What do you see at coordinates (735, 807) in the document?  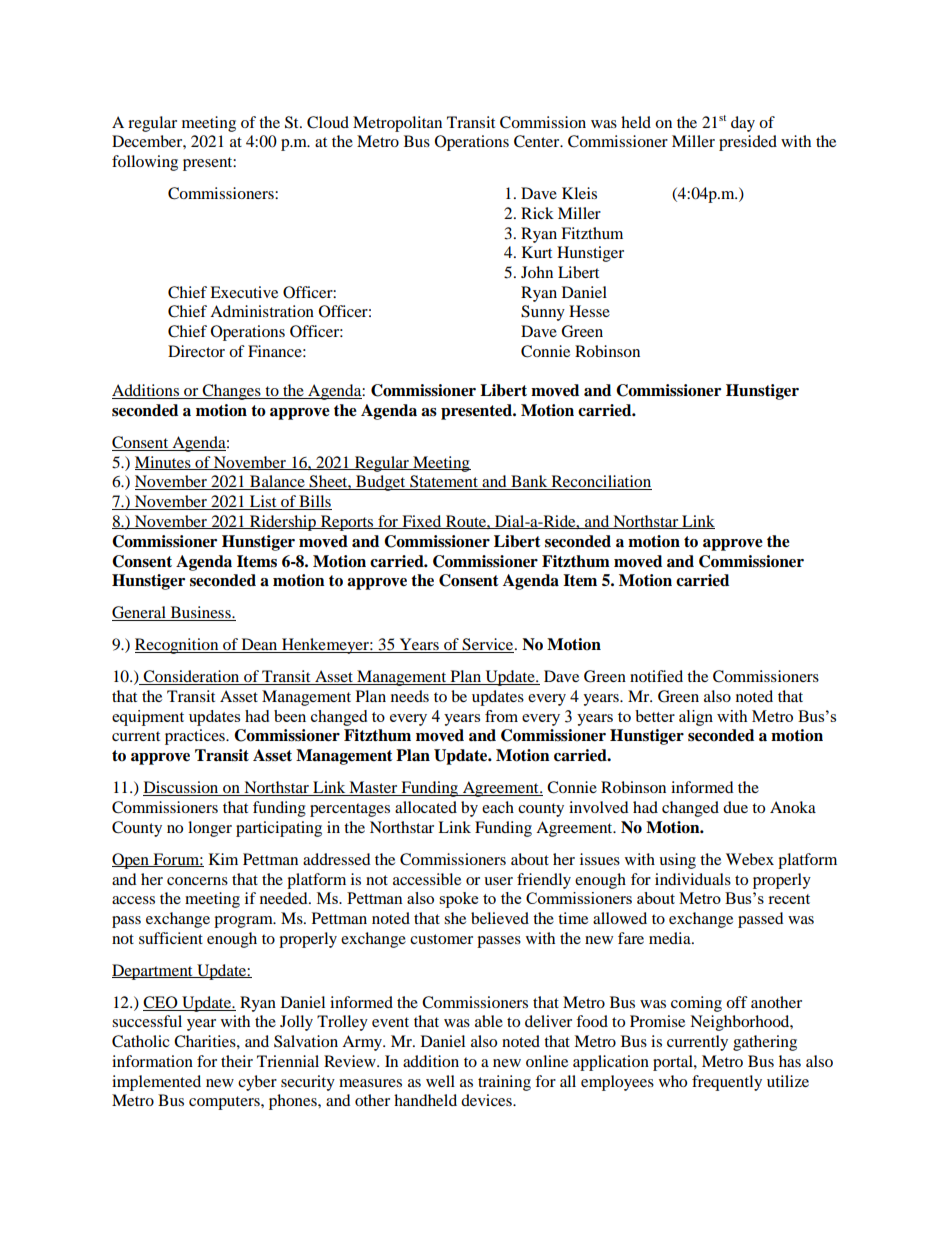 I see `due` at bounding box center [735, 807].
